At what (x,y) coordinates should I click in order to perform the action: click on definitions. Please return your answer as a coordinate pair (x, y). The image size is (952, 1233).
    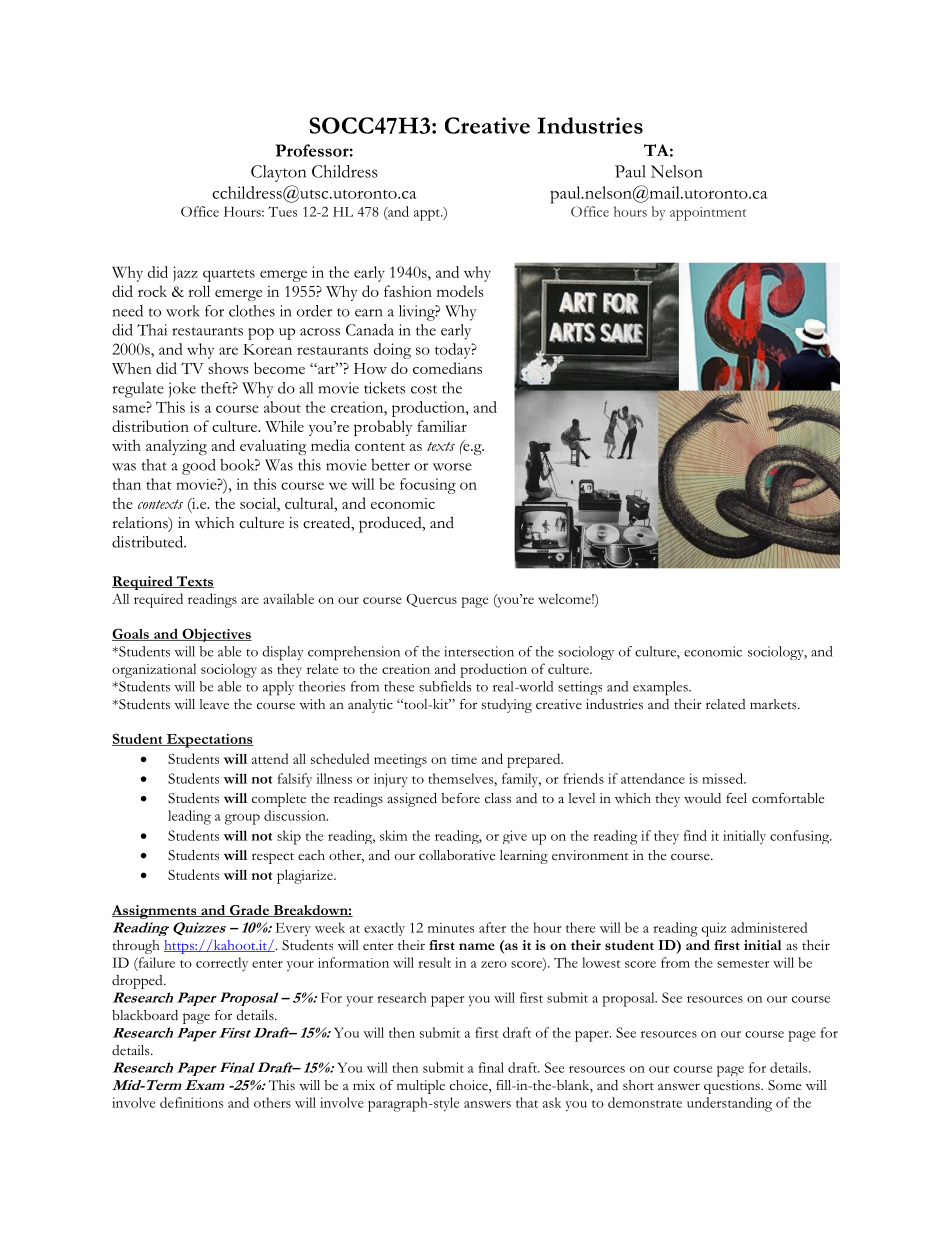
    Looking at the image, I should click on (191, 1102).
